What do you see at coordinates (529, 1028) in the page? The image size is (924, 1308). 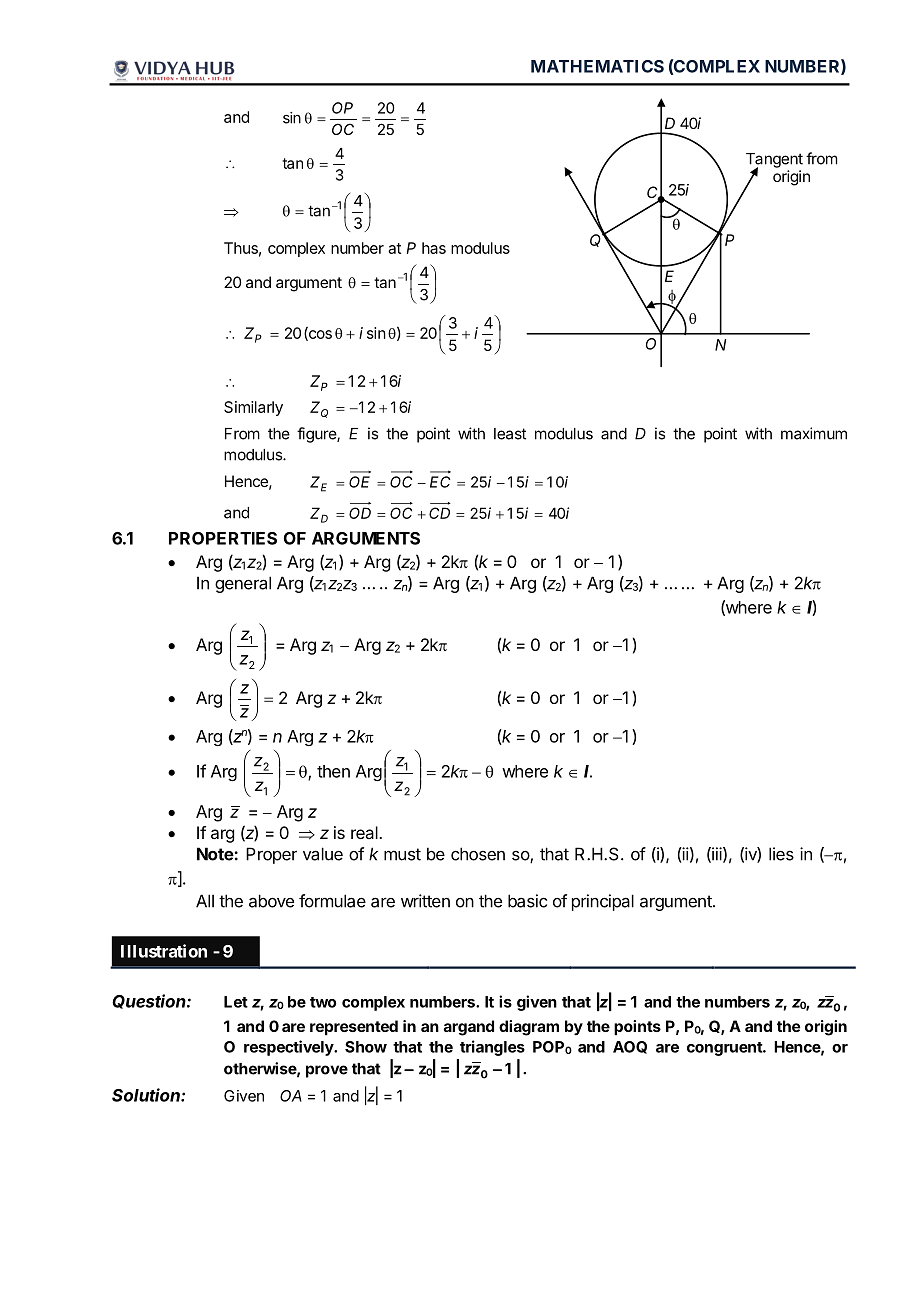 I see `diagram` at bounding box center [529, 1028].
